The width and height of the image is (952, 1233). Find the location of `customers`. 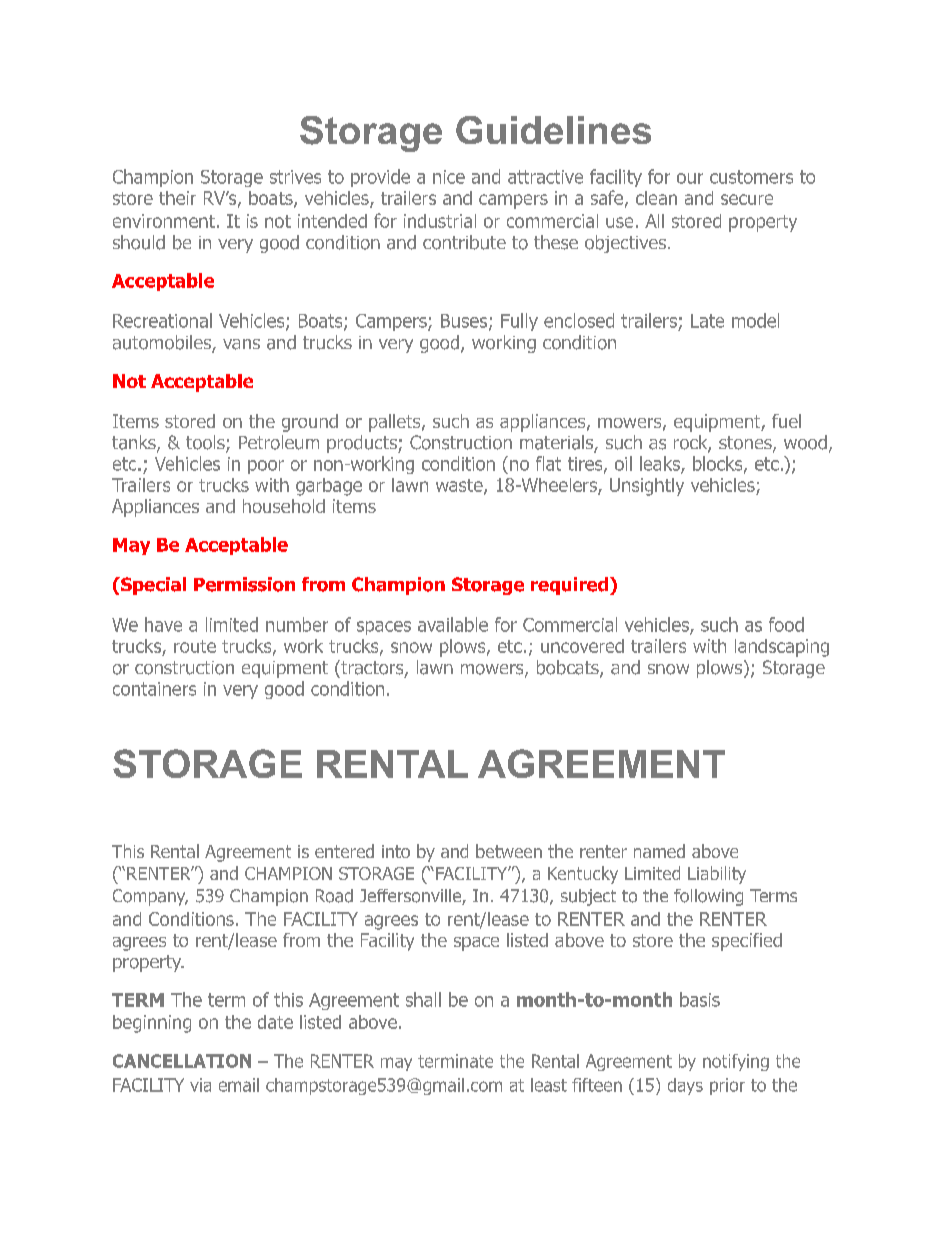

customers is located at coordinates (751, 177).
